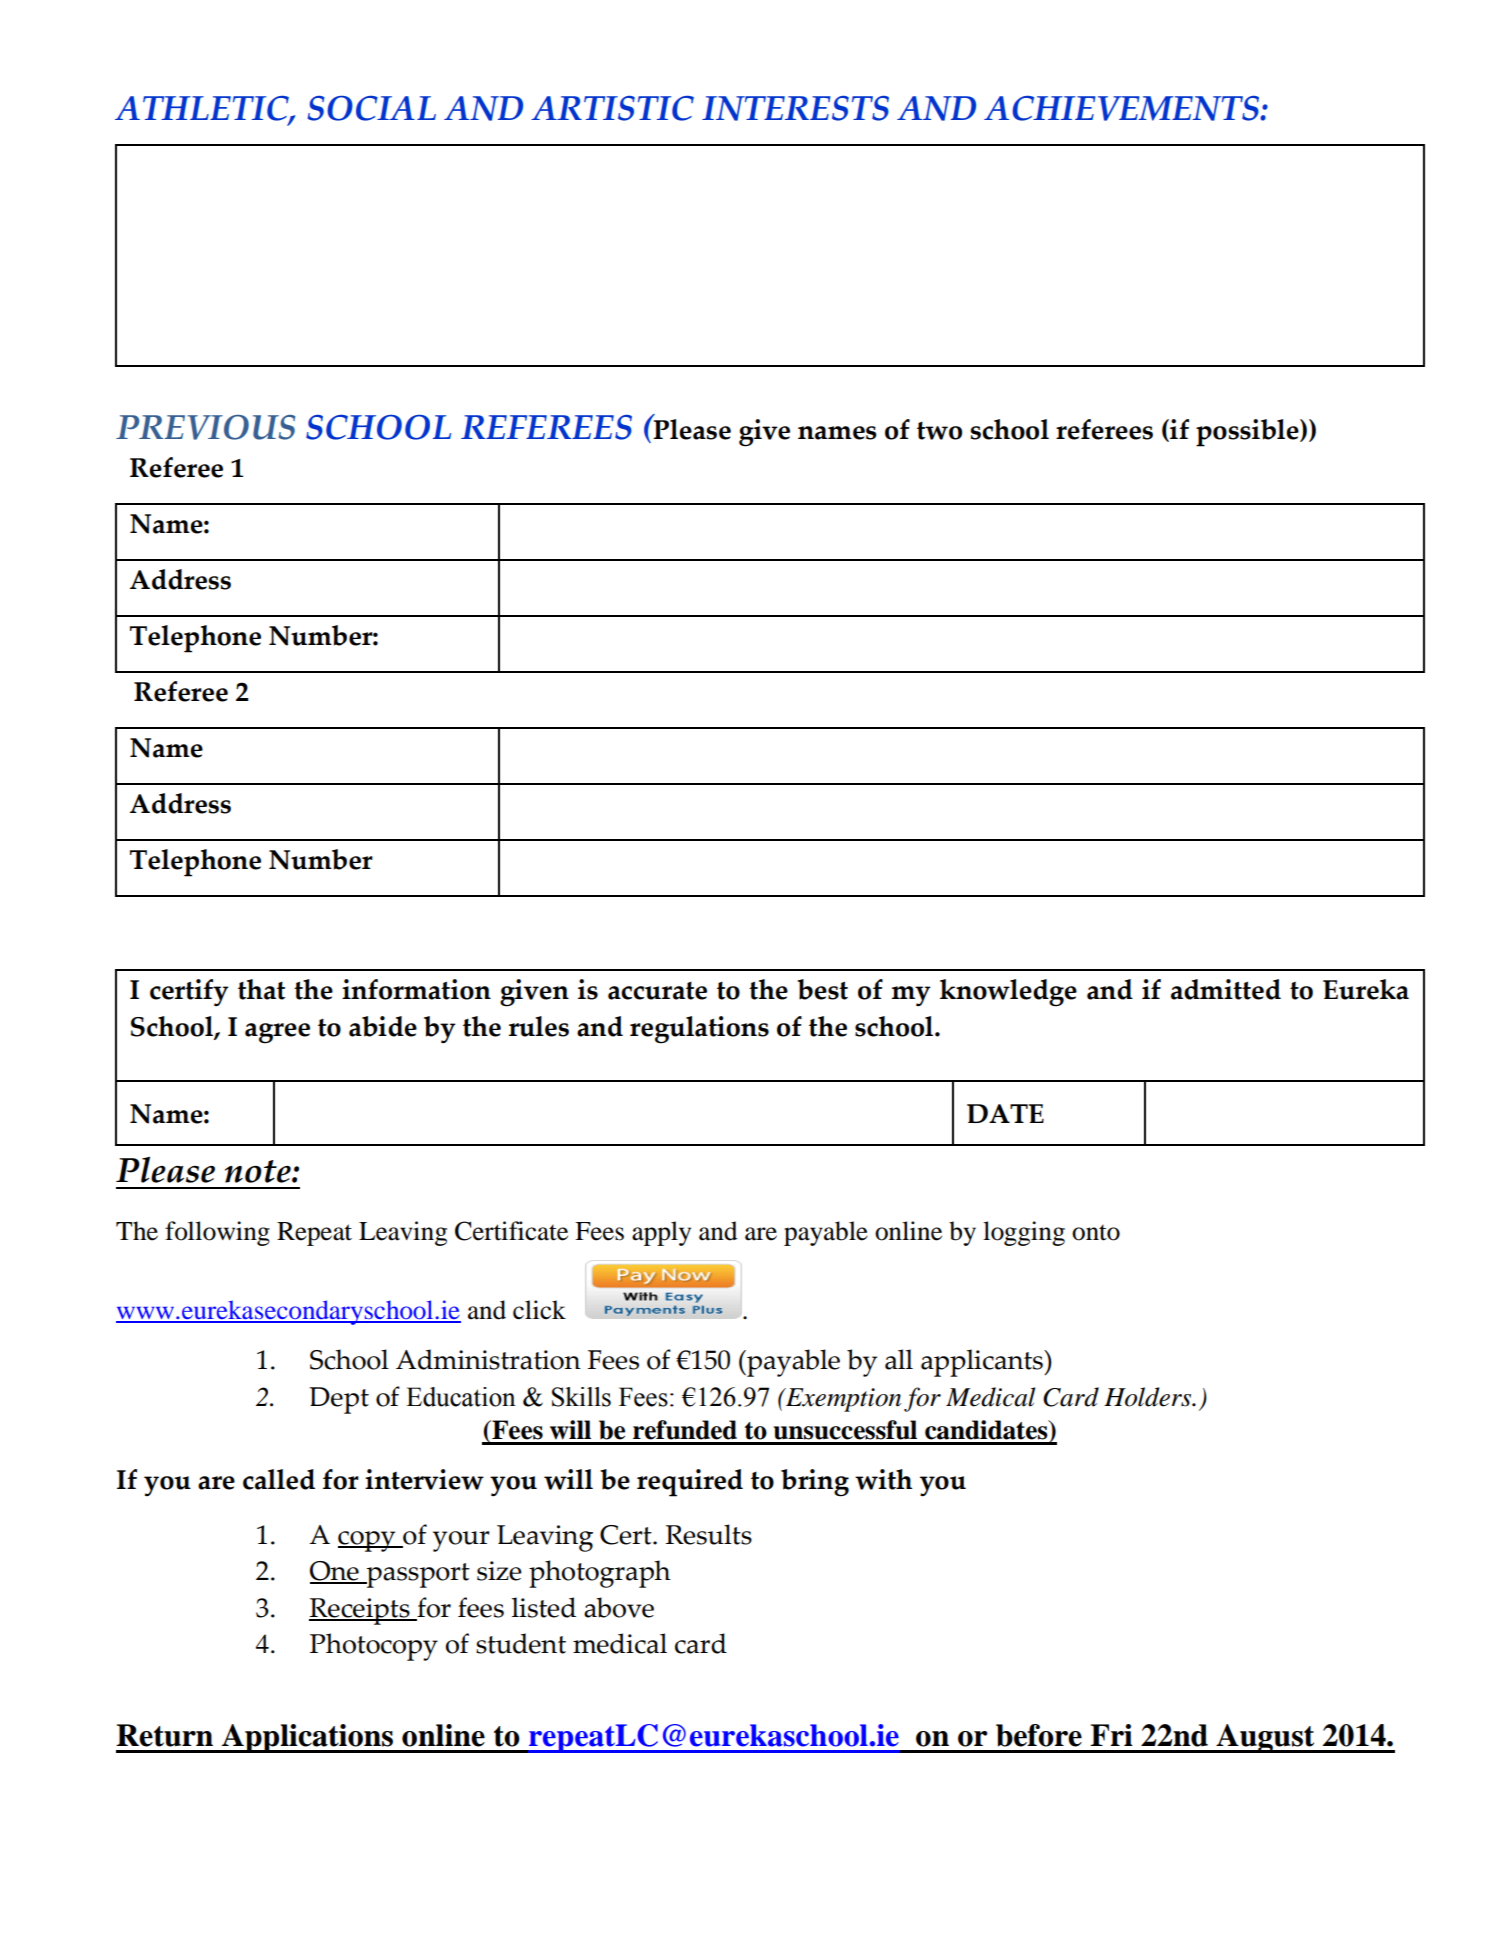 This page has height=1947, width=1505. Describe the element at coordinates (307, 1738) in the page. I see `Applications` at that location.
